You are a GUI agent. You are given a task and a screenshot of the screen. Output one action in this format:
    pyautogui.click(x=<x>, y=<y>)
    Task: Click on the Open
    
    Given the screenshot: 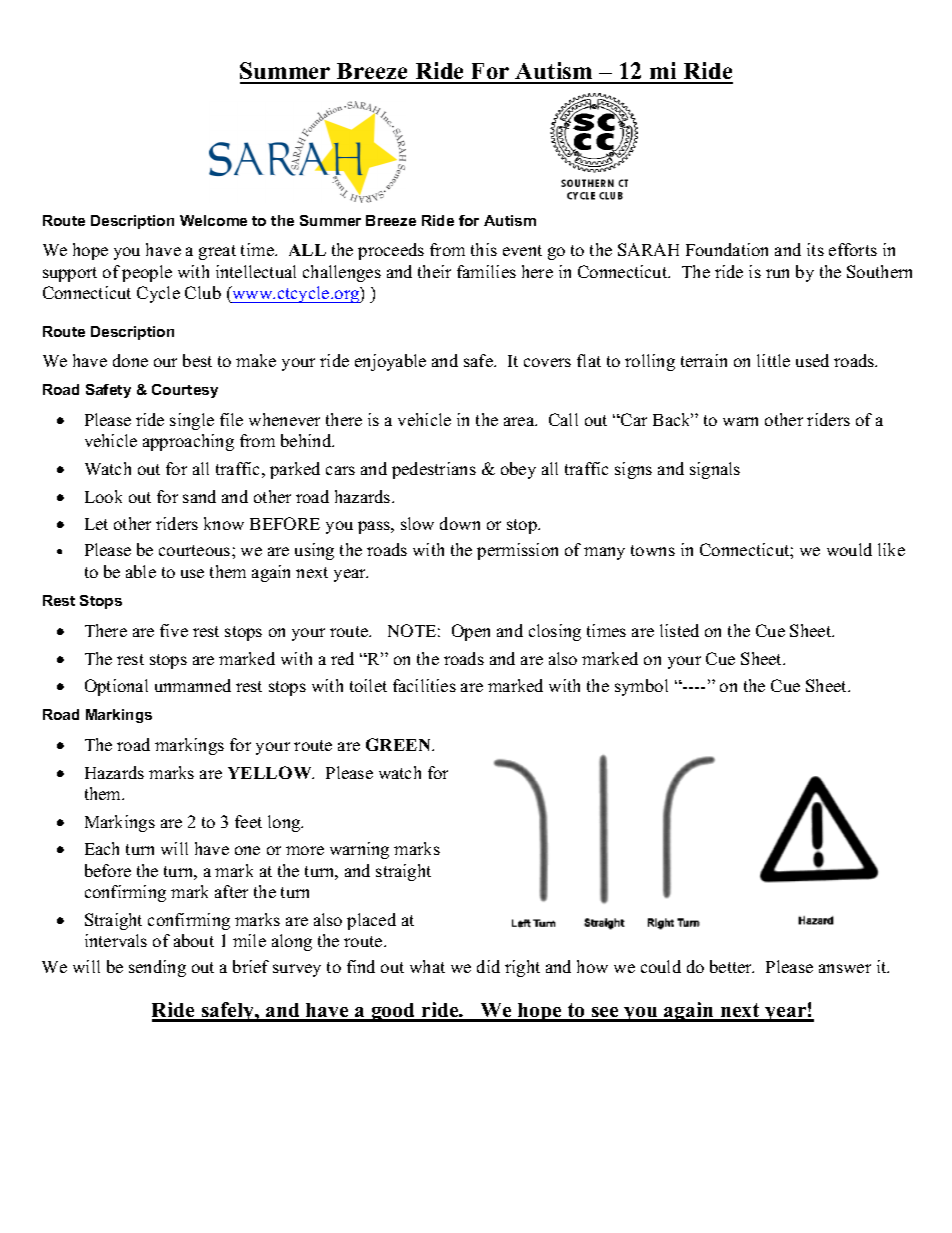 What is the action you would take?
    pyautogui.click(x=471, y=632)
